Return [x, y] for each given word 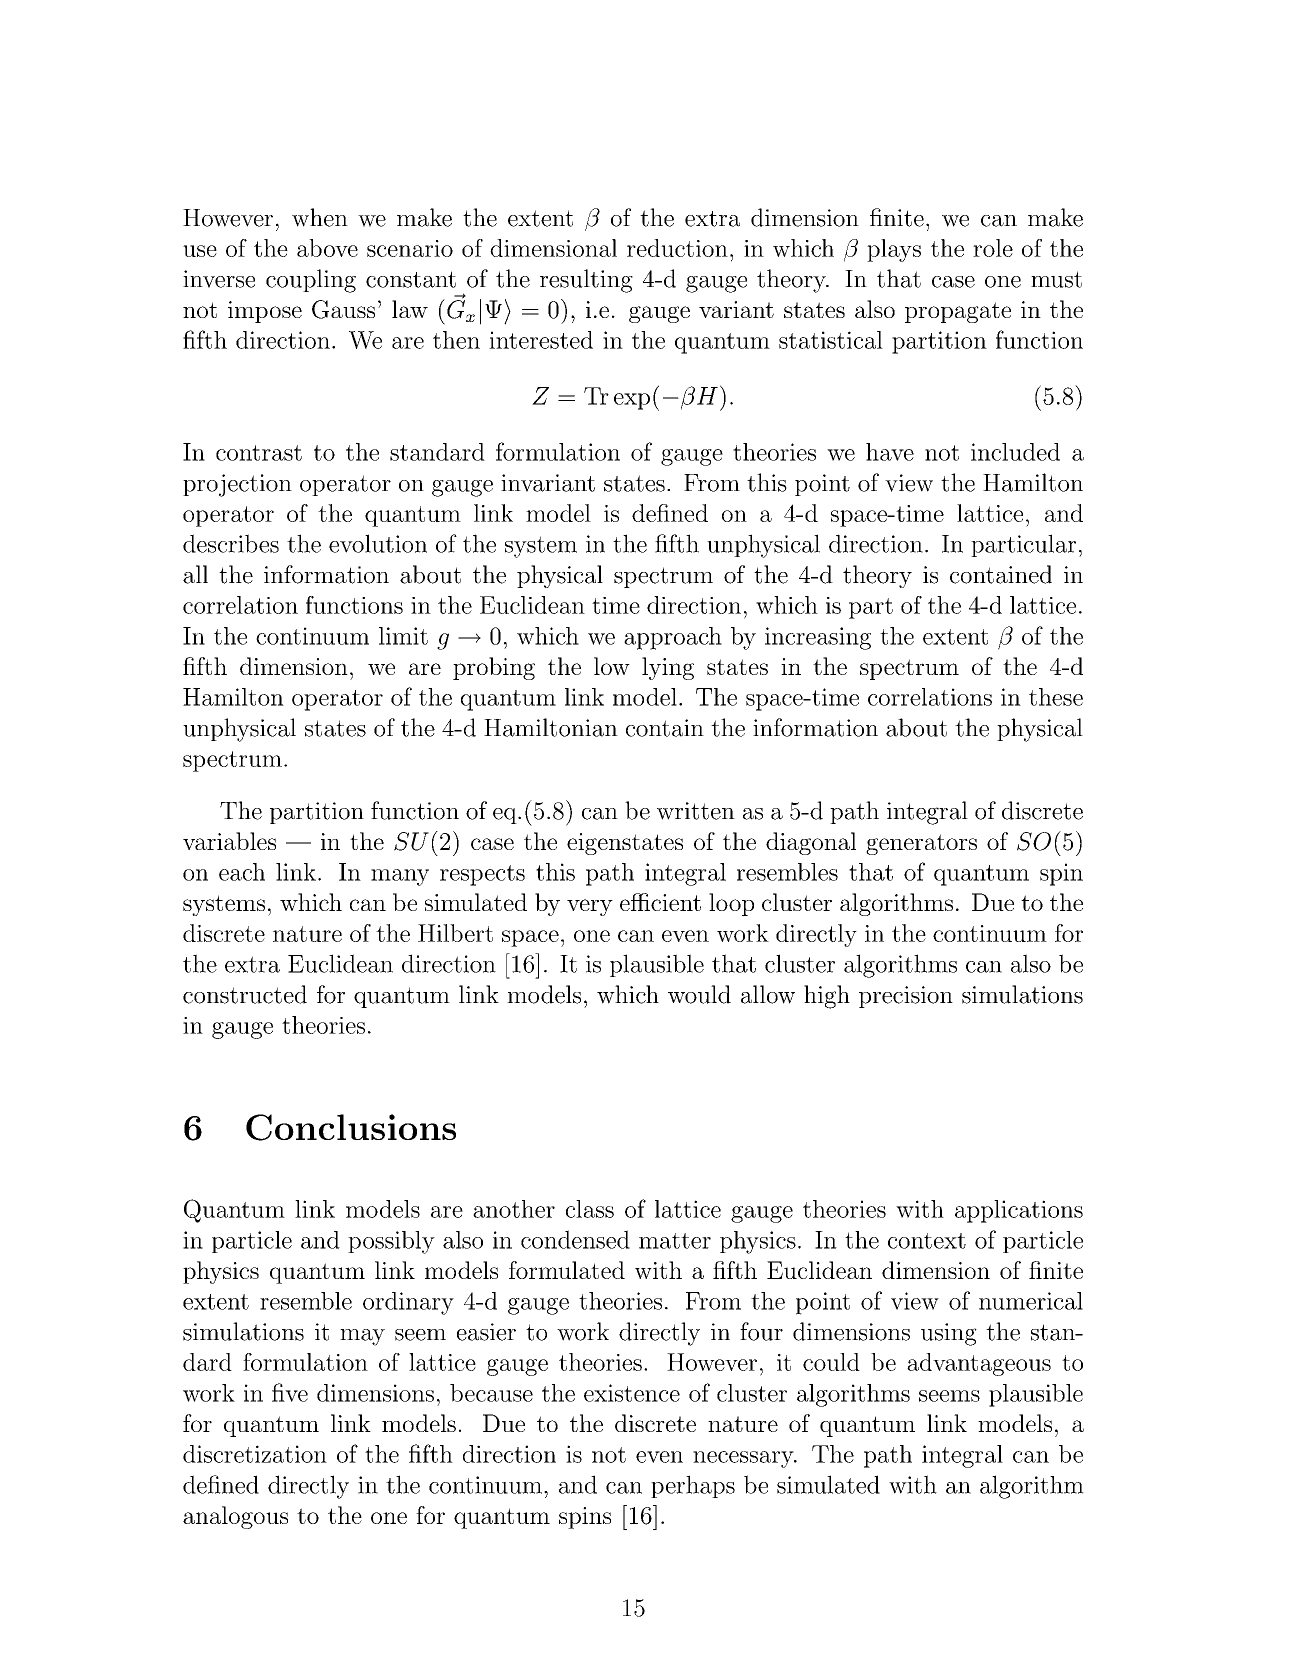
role [993, 248]
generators [921, 844]
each [242, 872]
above [327, 248]
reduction [677, 248]
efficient [660, 902]
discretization [255, 1454]
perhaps [693, 1486]
